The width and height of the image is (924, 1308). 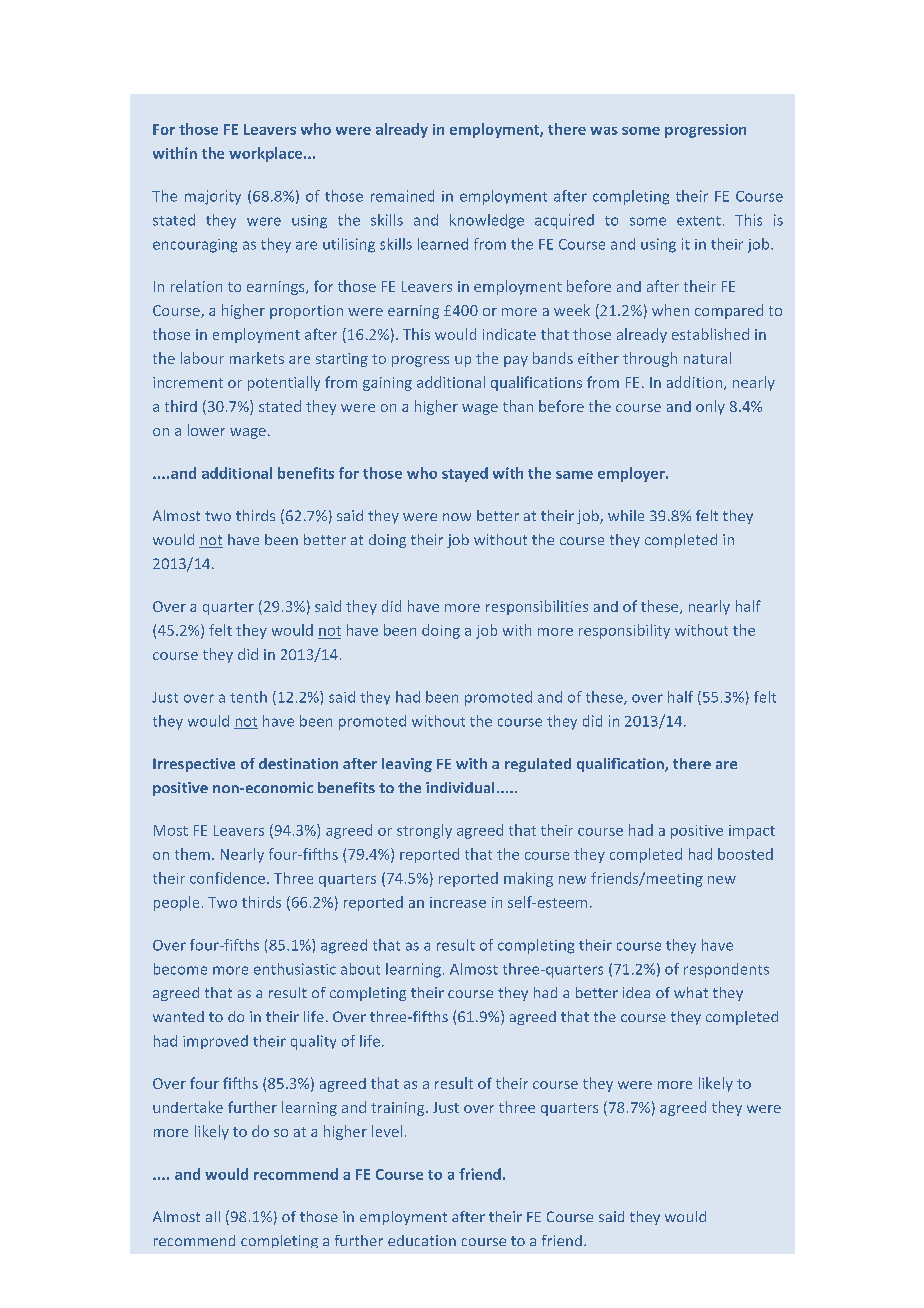 What do you see at coordinates (691, 992) in the image?
I see `what` at bounding box center [691, 992].
